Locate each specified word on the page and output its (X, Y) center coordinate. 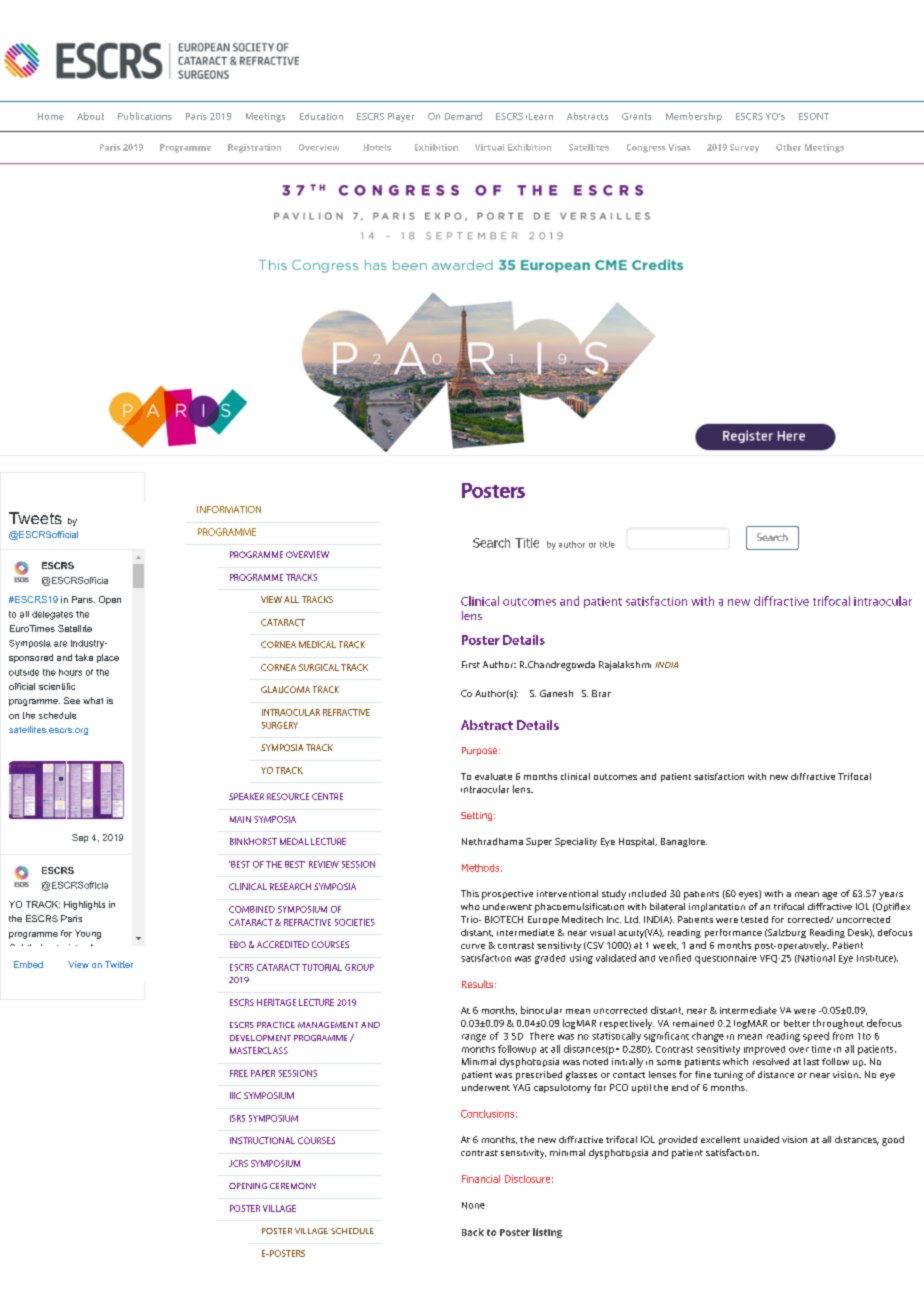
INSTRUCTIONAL (262, 1140)
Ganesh (556, 693)
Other (788, 147)
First (471, 664)
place (108, 658)
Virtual (489, 147)
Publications (145, 116)
